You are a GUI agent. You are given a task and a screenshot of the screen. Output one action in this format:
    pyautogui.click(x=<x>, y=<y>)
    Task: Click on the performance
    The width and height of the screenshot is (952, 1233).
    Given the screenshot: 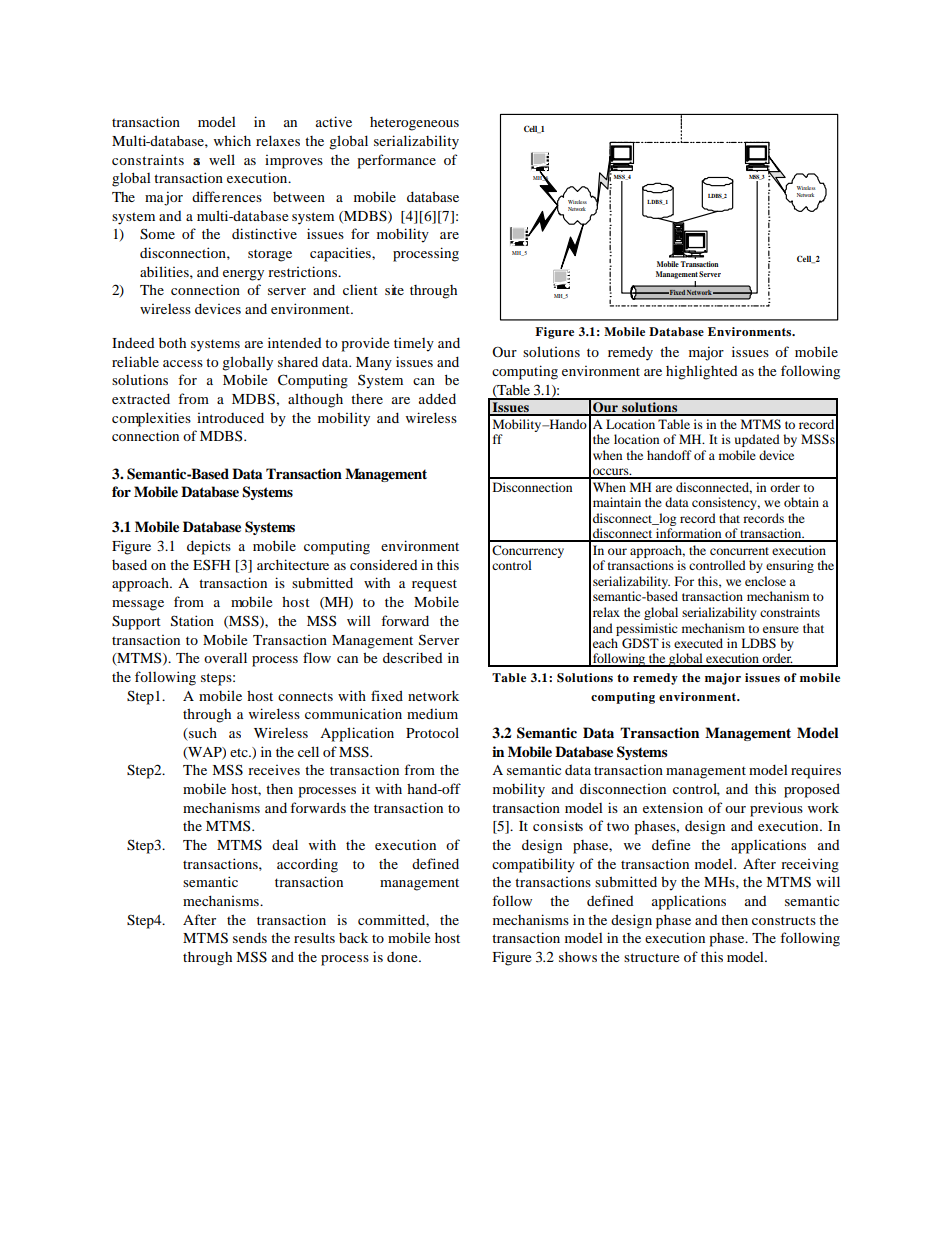 What is the action you would take?
    pyautogui.click(x=396, y=161)
